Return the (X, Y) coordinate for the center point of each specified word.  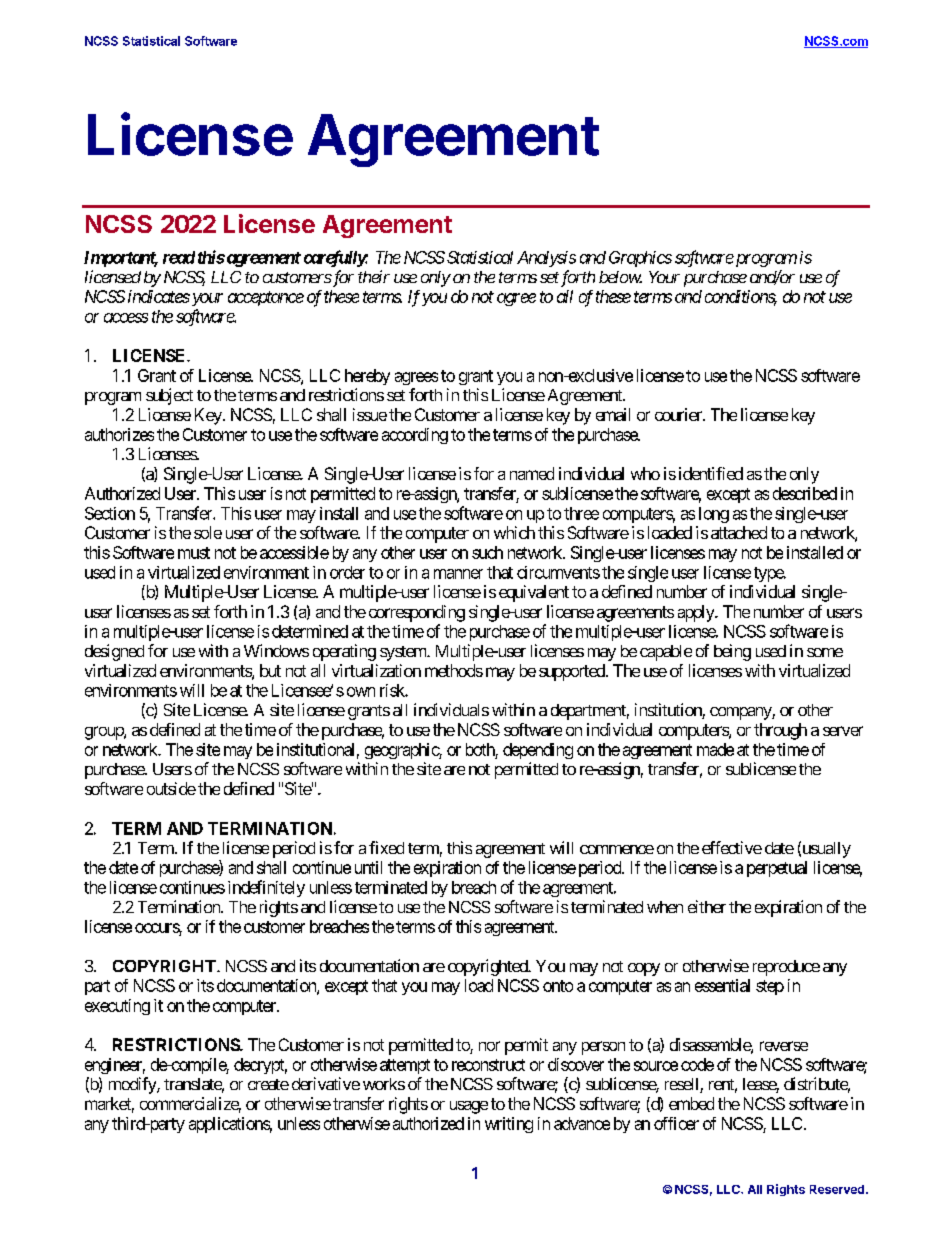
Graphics (640, 259)
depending (538, 751)
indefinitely (266, 888)
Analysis (546, 259)
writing (509, 1125)
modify (133, 1085)
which (514, 532)
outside (171, 788)
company (741, 713)
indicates (159, 296)
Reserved (837, 1189)
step (770, 987)
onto (558, 986)
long (714, 515)
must (194, 553)
